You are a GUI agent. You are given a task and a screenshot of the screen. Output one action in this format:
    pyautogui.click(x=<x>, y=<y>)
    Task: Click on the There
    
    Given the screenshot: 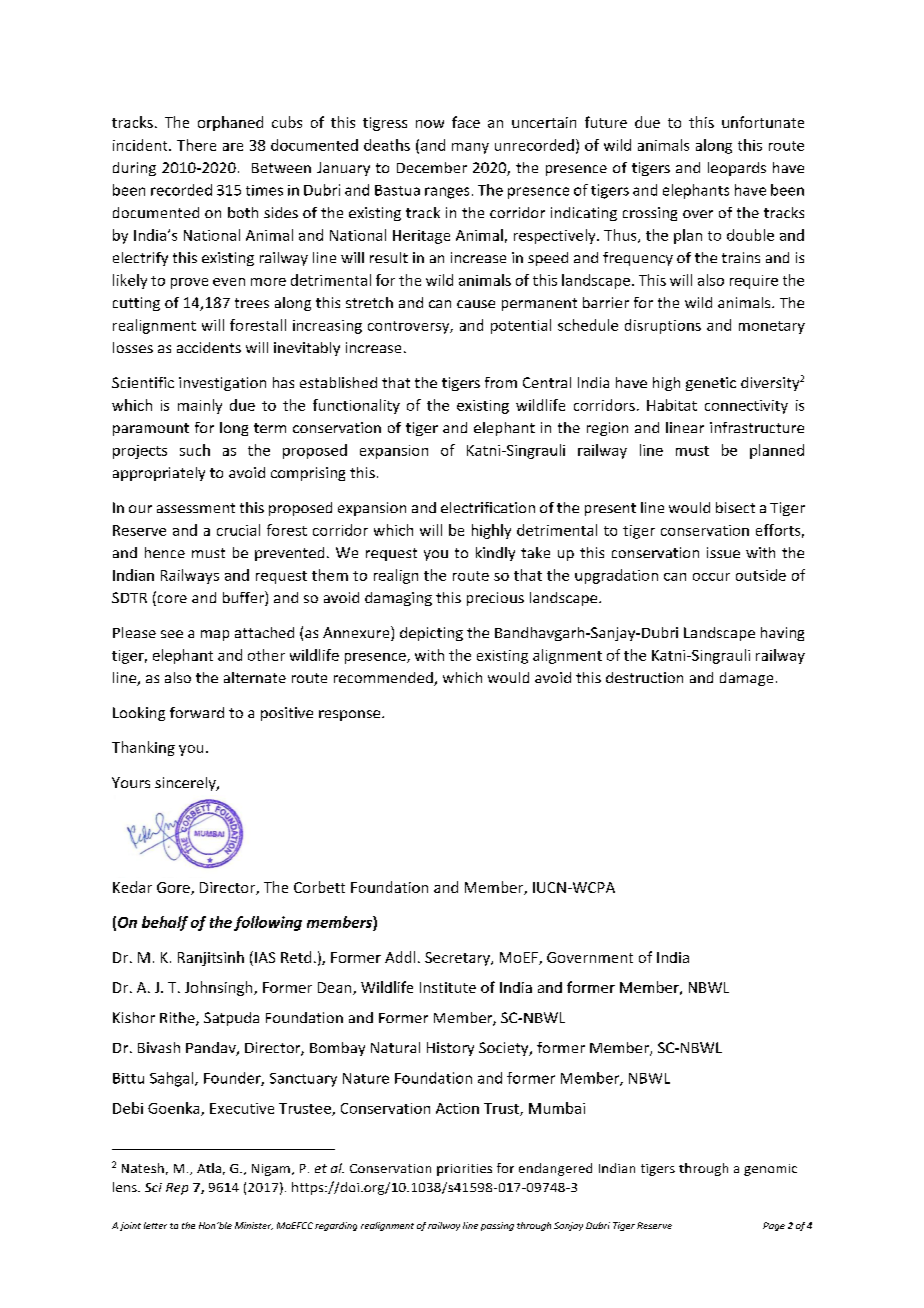 What is the action you would take?
    pyautogui.click(x=196, y=145)
